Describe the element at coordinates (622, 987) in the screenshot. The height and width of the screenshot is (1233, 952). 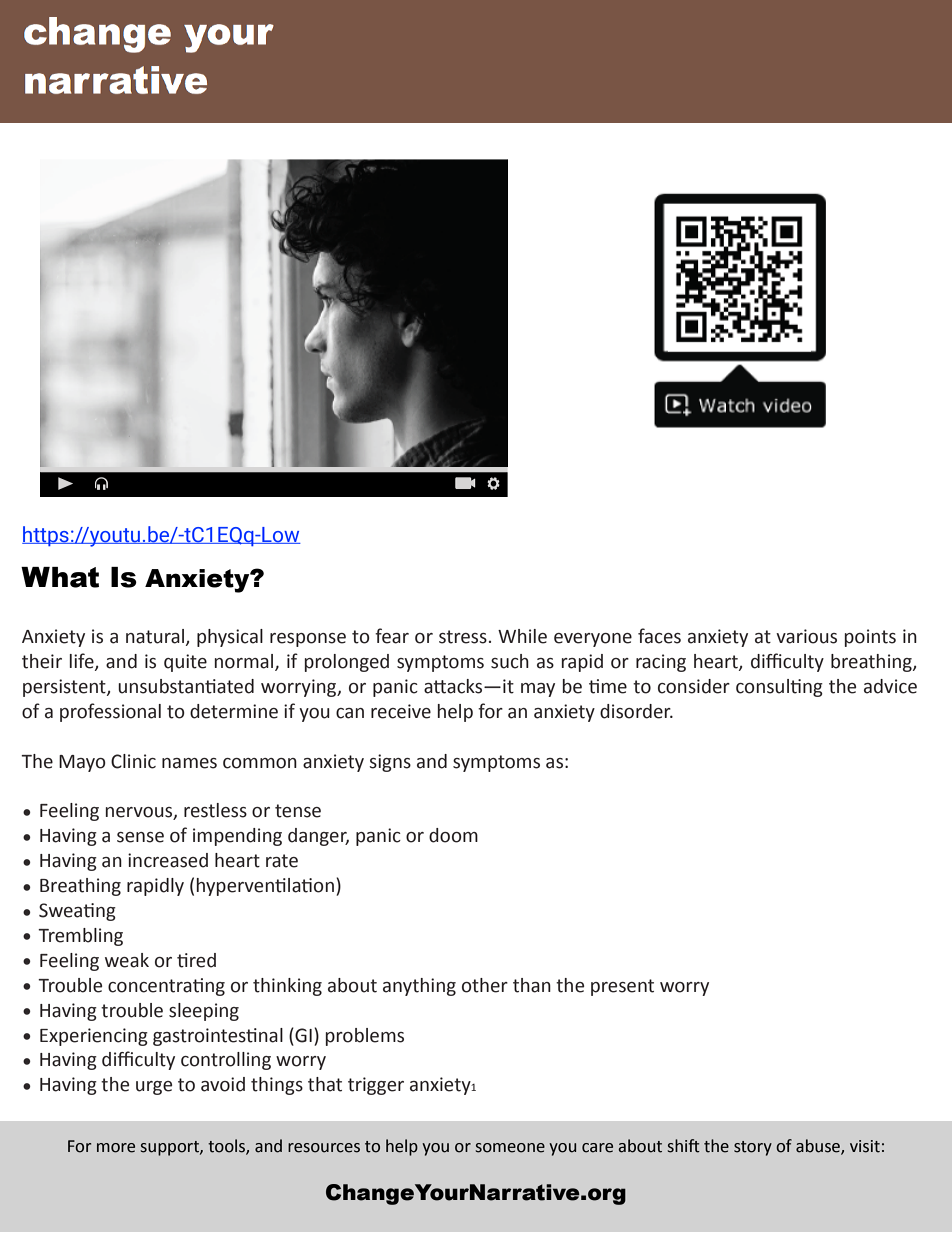
I see `present` at that location.
